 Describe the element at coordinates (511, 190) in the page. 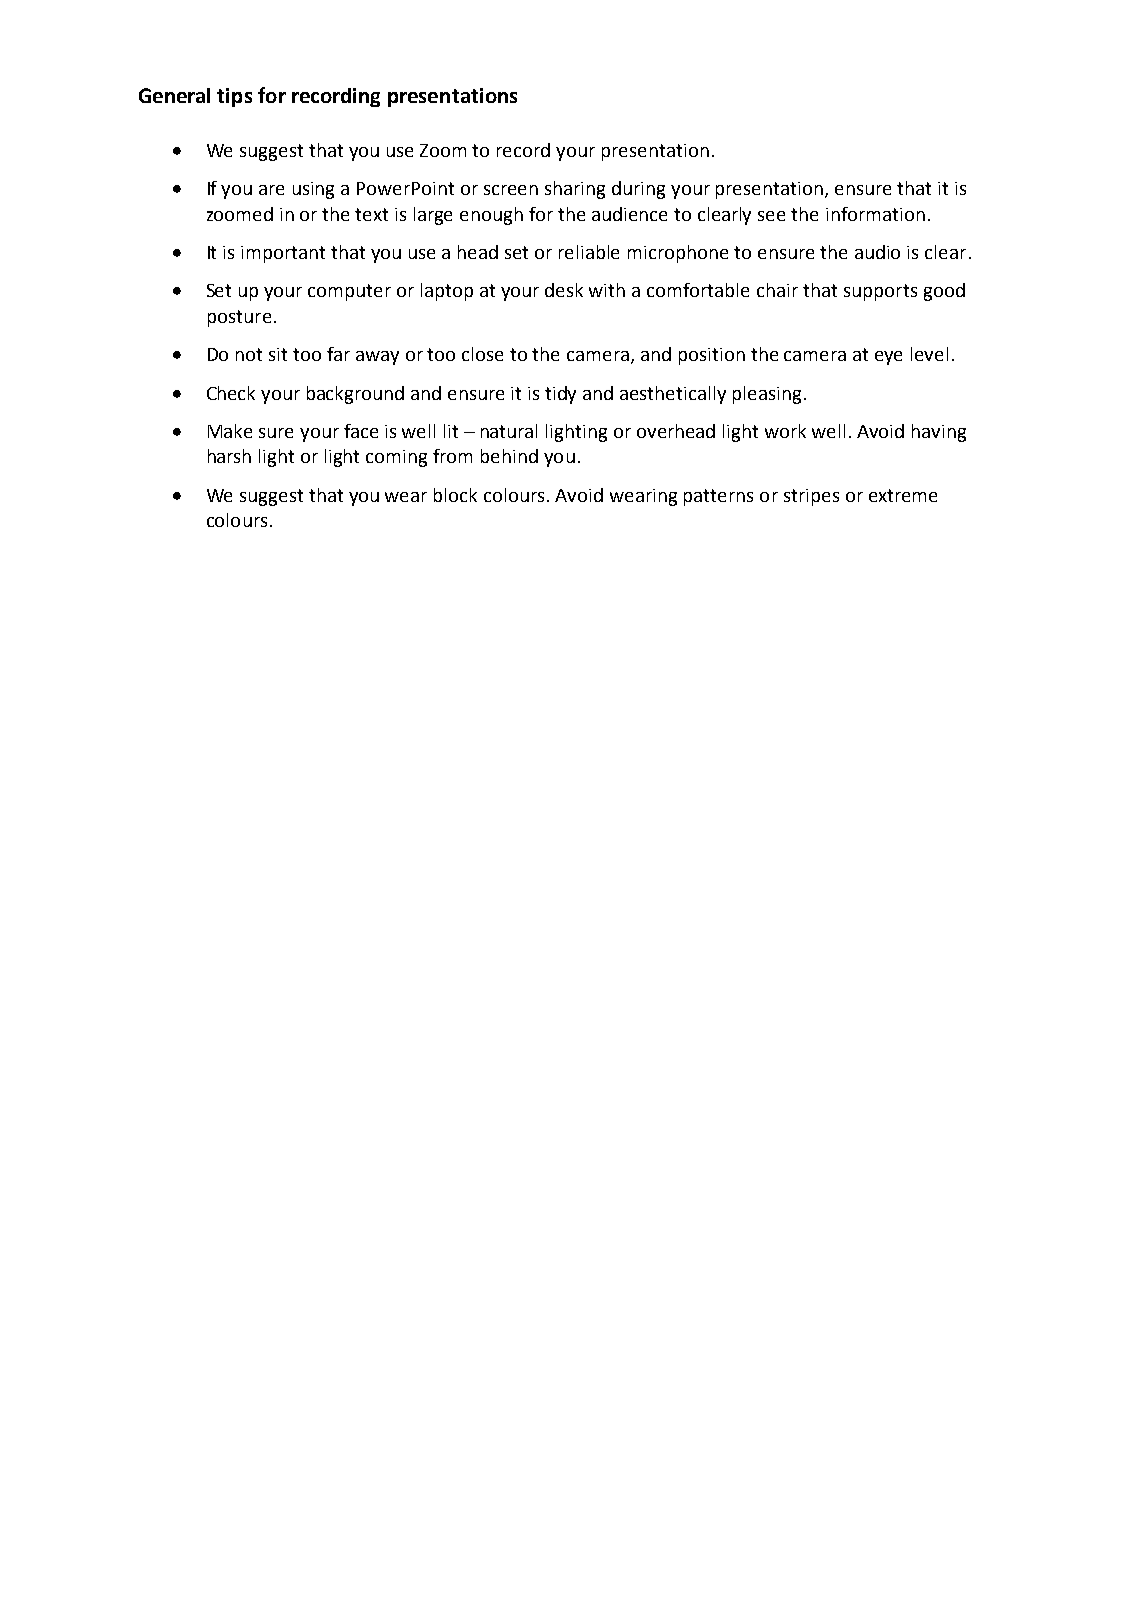

I see `screen` at that location.
